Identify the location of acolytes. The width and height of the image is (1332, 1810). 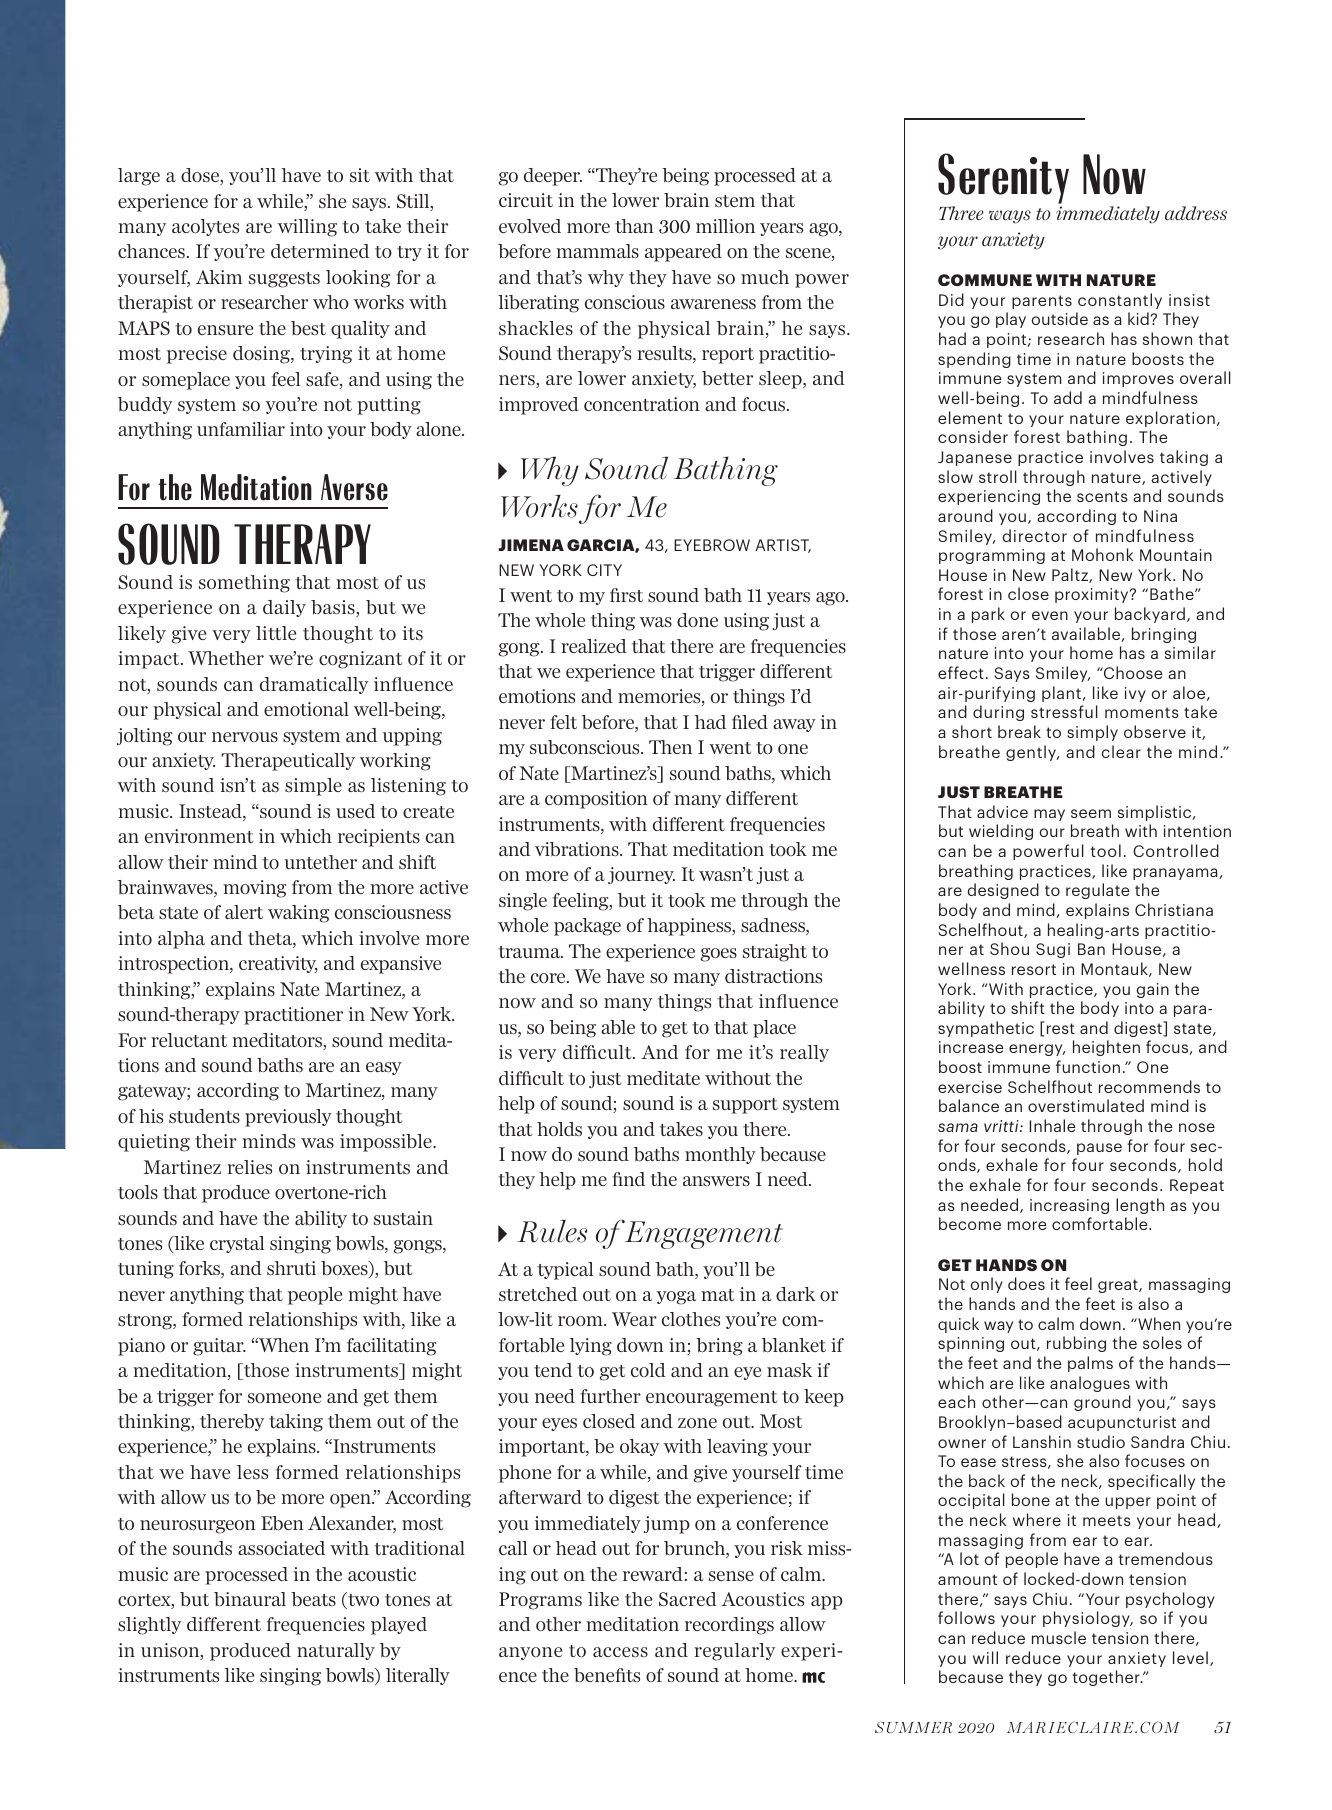
(205, 227).
